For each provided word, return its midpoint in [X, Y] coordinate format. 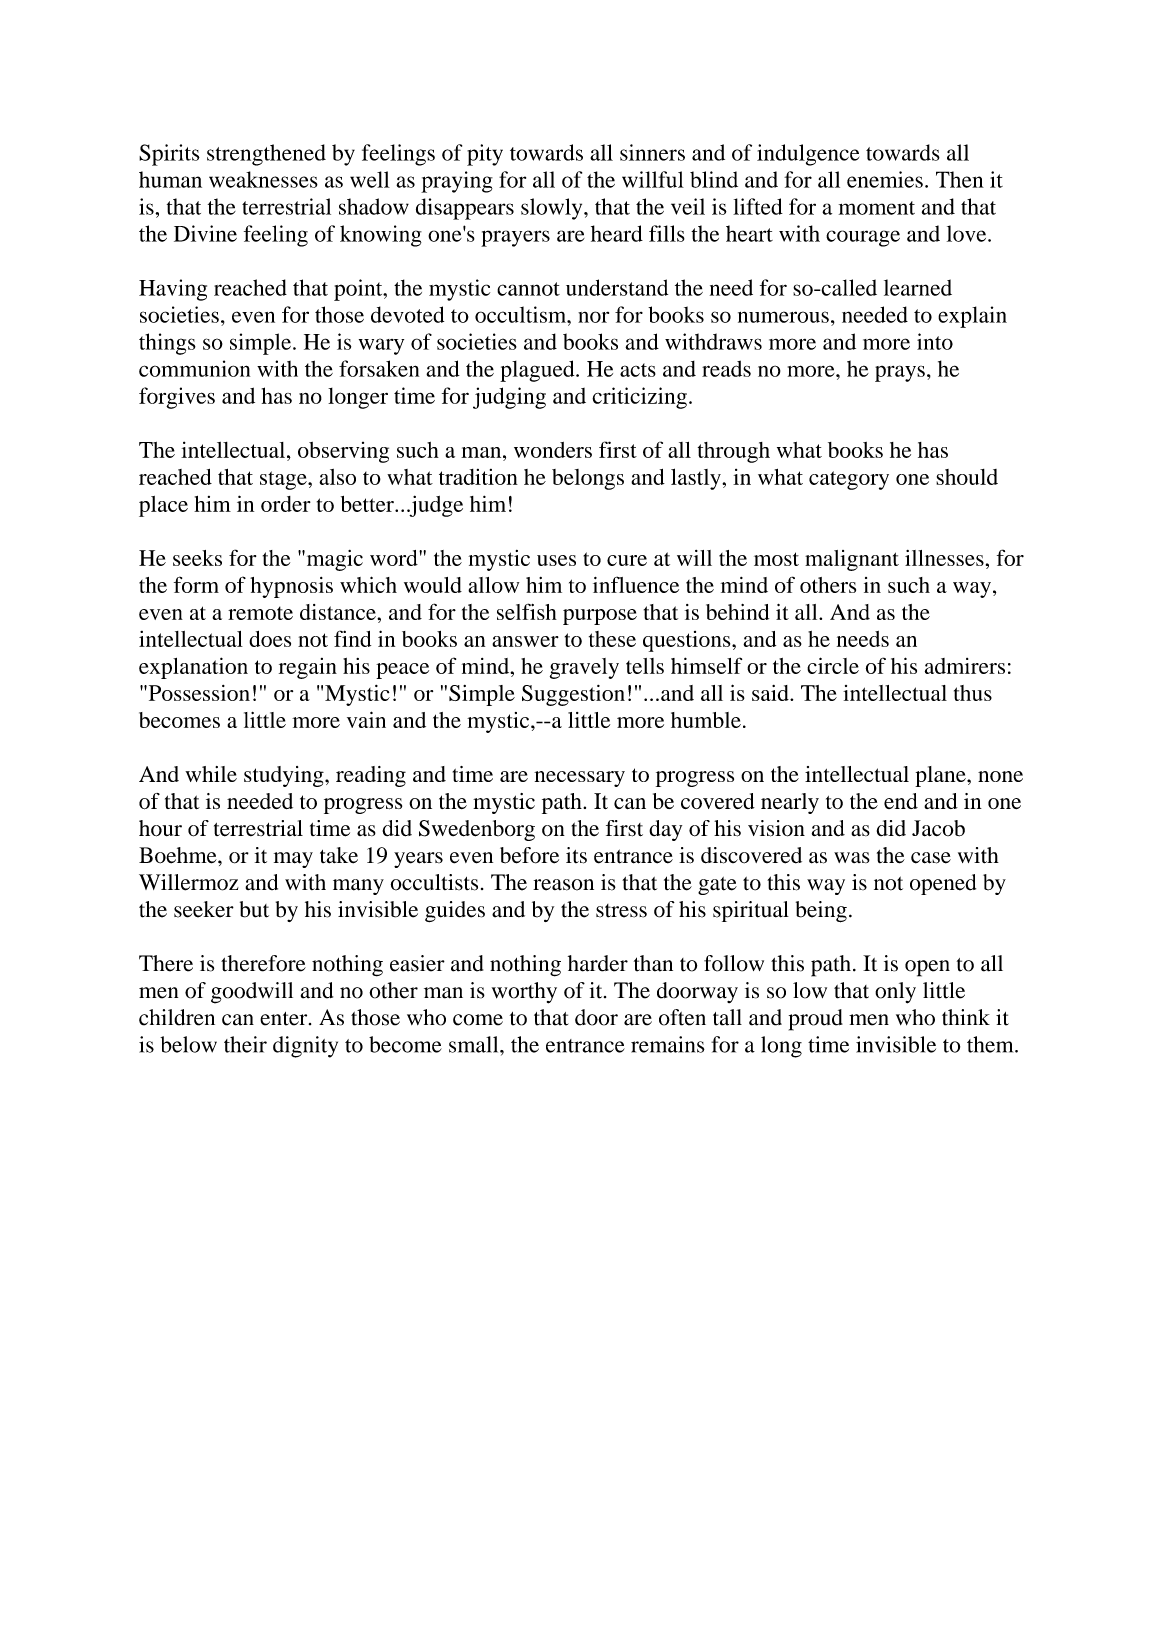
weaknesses [263, 179]
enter [285, 1019]
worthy [524, 993]
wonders [553, 450]
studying [285, 776]
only [895, 993]
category [849, 480]
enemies [885, 179]
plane [941, 776]
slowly [553, 209]
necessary [579, 779]
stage [284, 480]
